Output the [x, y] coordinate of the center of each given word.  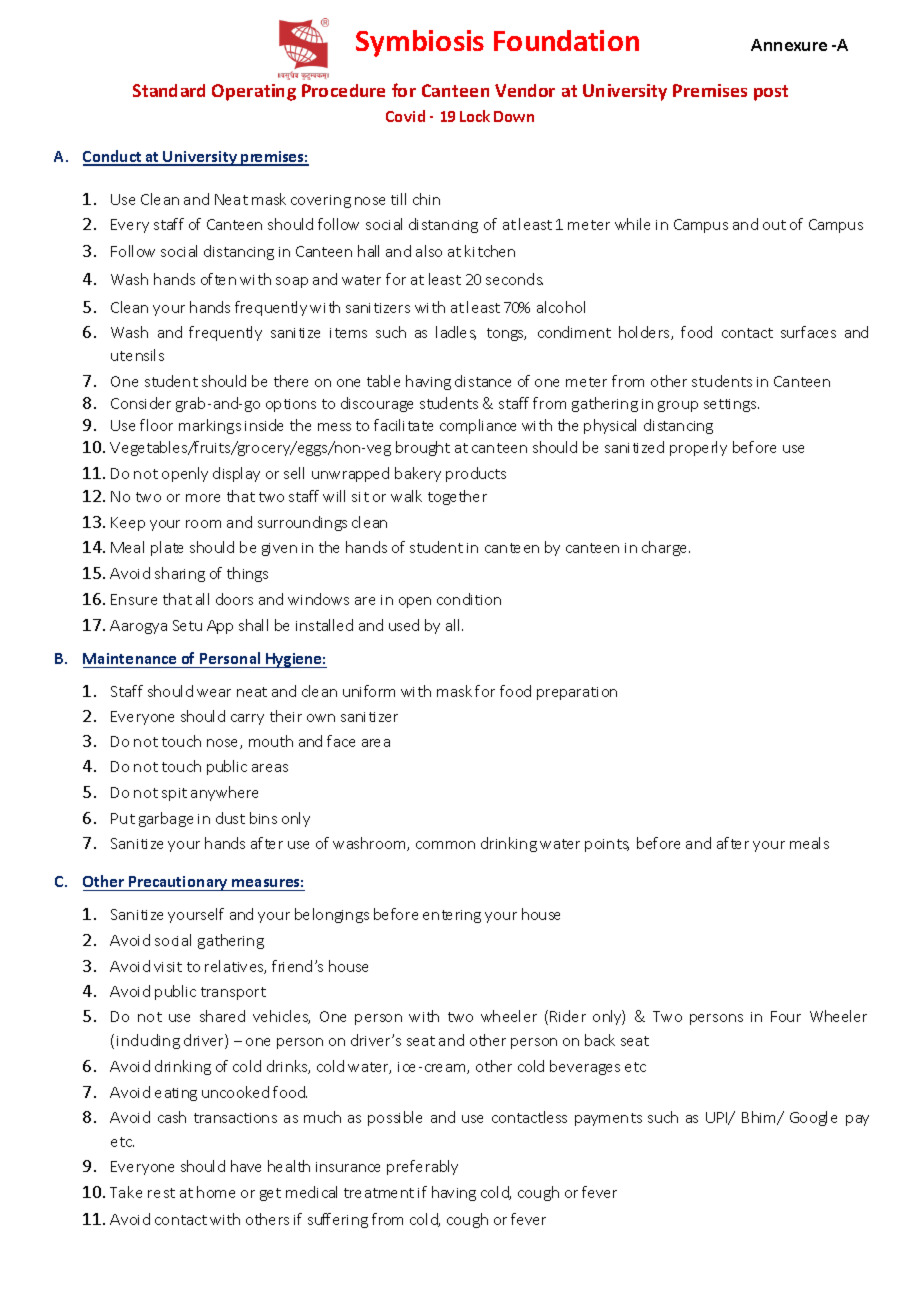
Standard [169, 90]
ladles [456, 333]
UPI [718, 1118]
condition [469, 599]
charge [664, 548]
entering [452, 916]
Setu [187, 625]
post [771, 93]
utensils [137, 355]
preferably [422, 1167]
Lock [475, 116]
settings [731, 405]
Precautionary [179, 883]
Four [786, 1016]
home [216, 1192]
